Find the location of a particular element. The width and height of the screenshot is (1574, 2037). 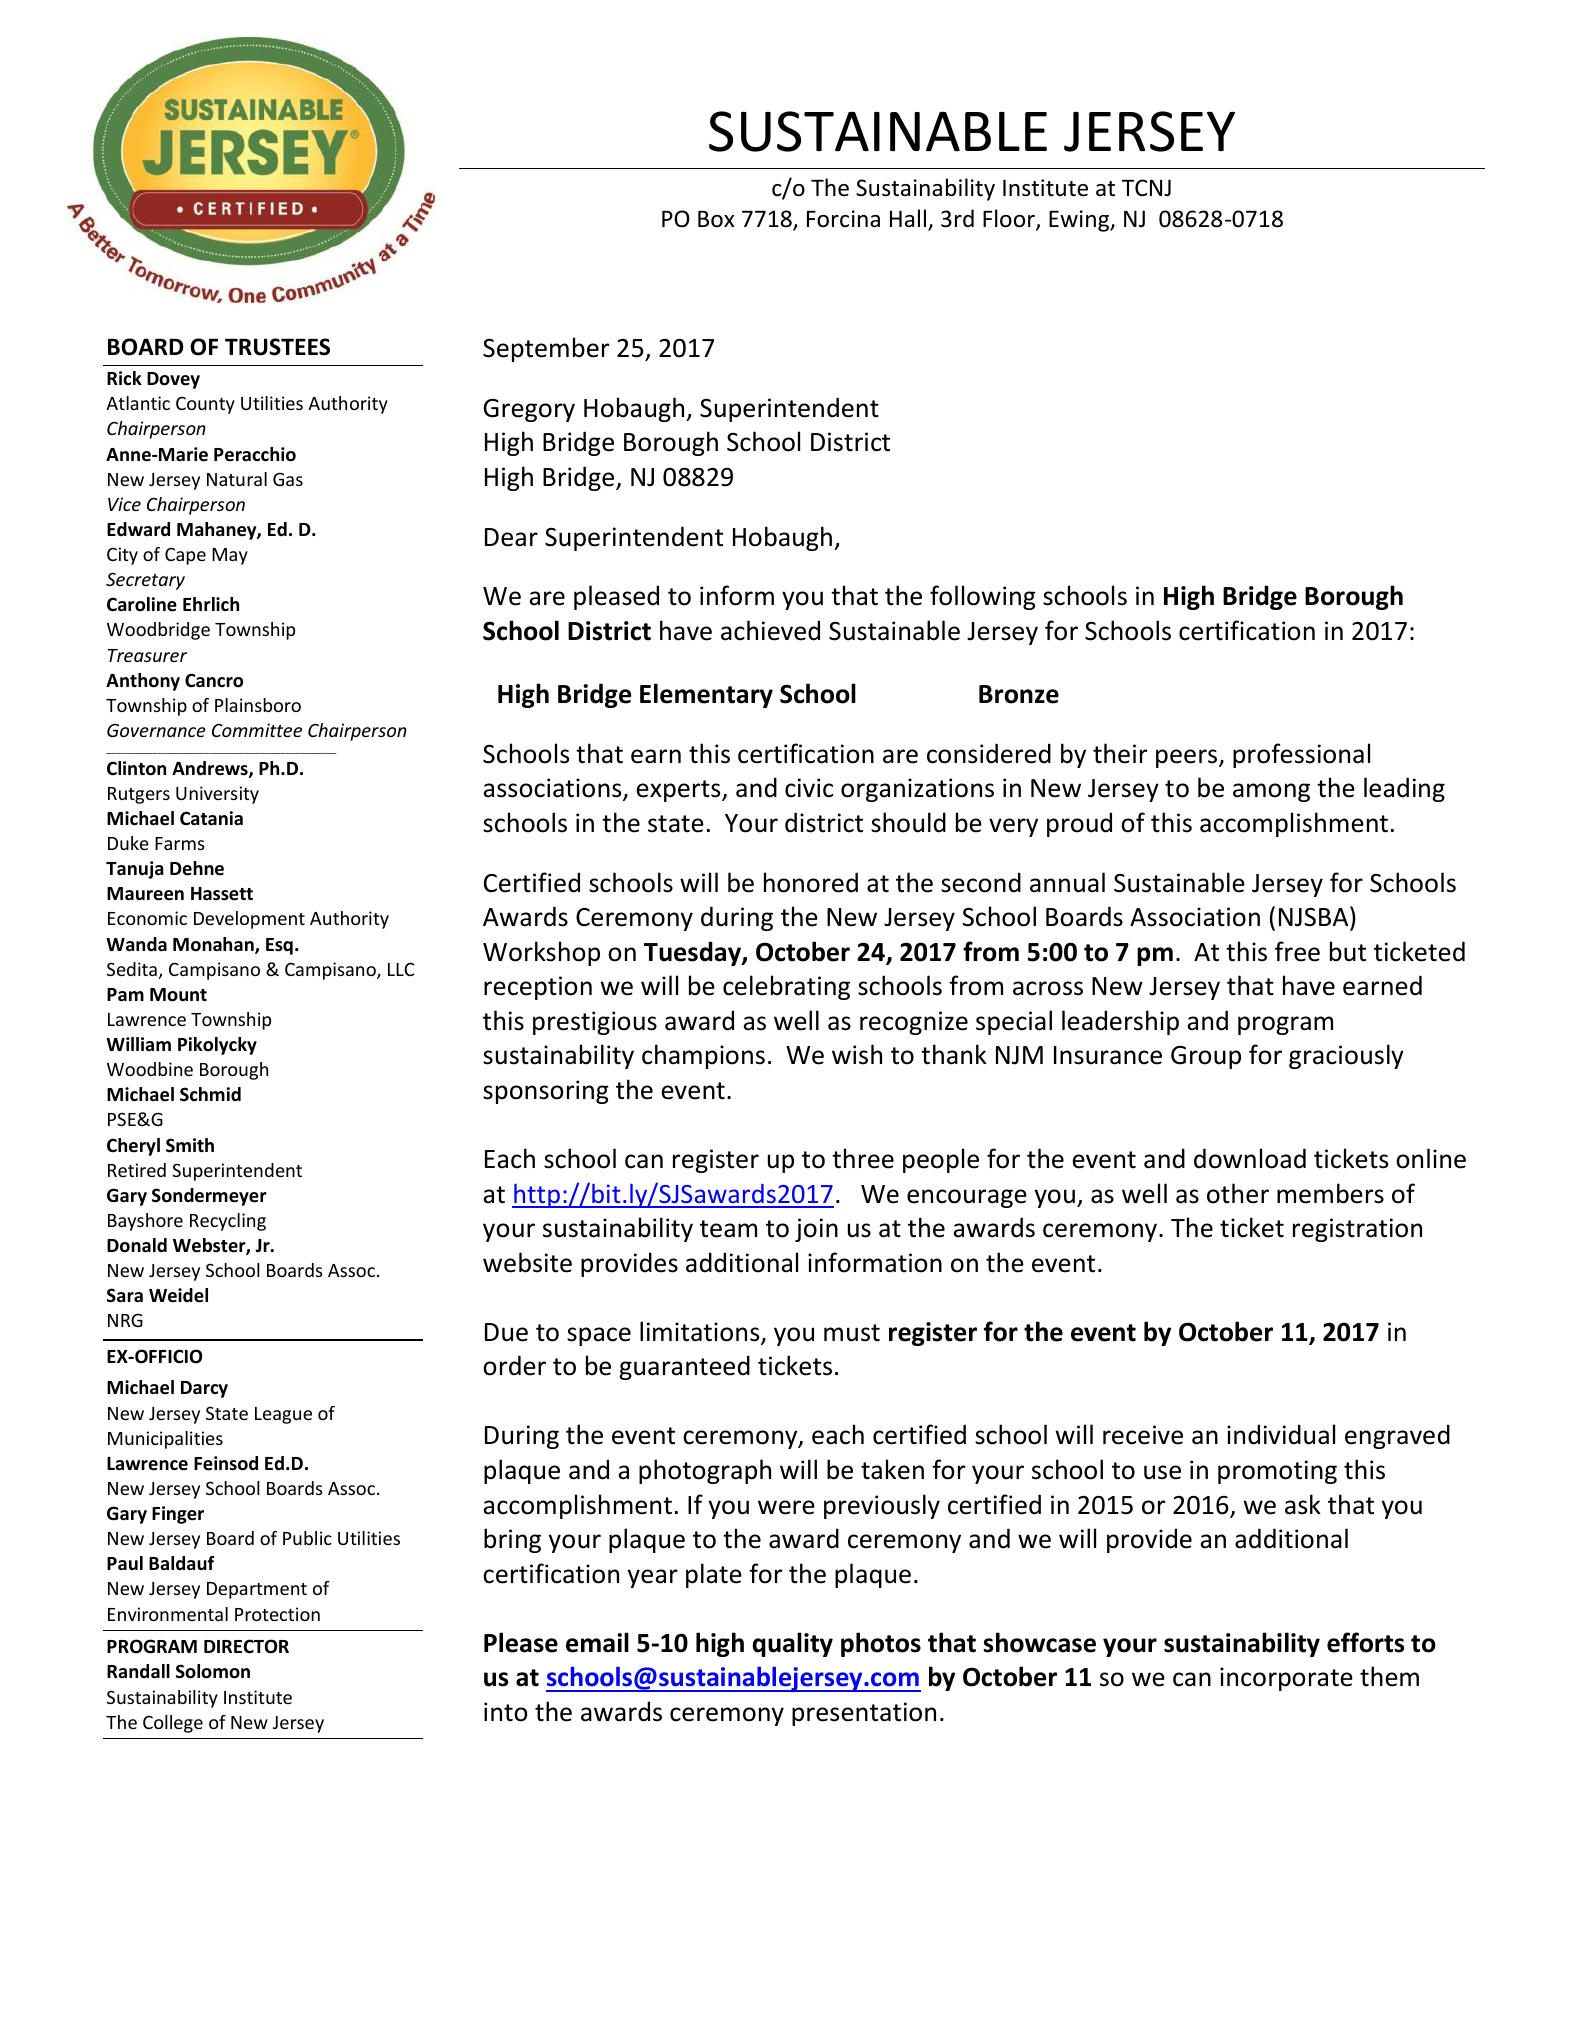

three is located at coordinates (863, 1158).
